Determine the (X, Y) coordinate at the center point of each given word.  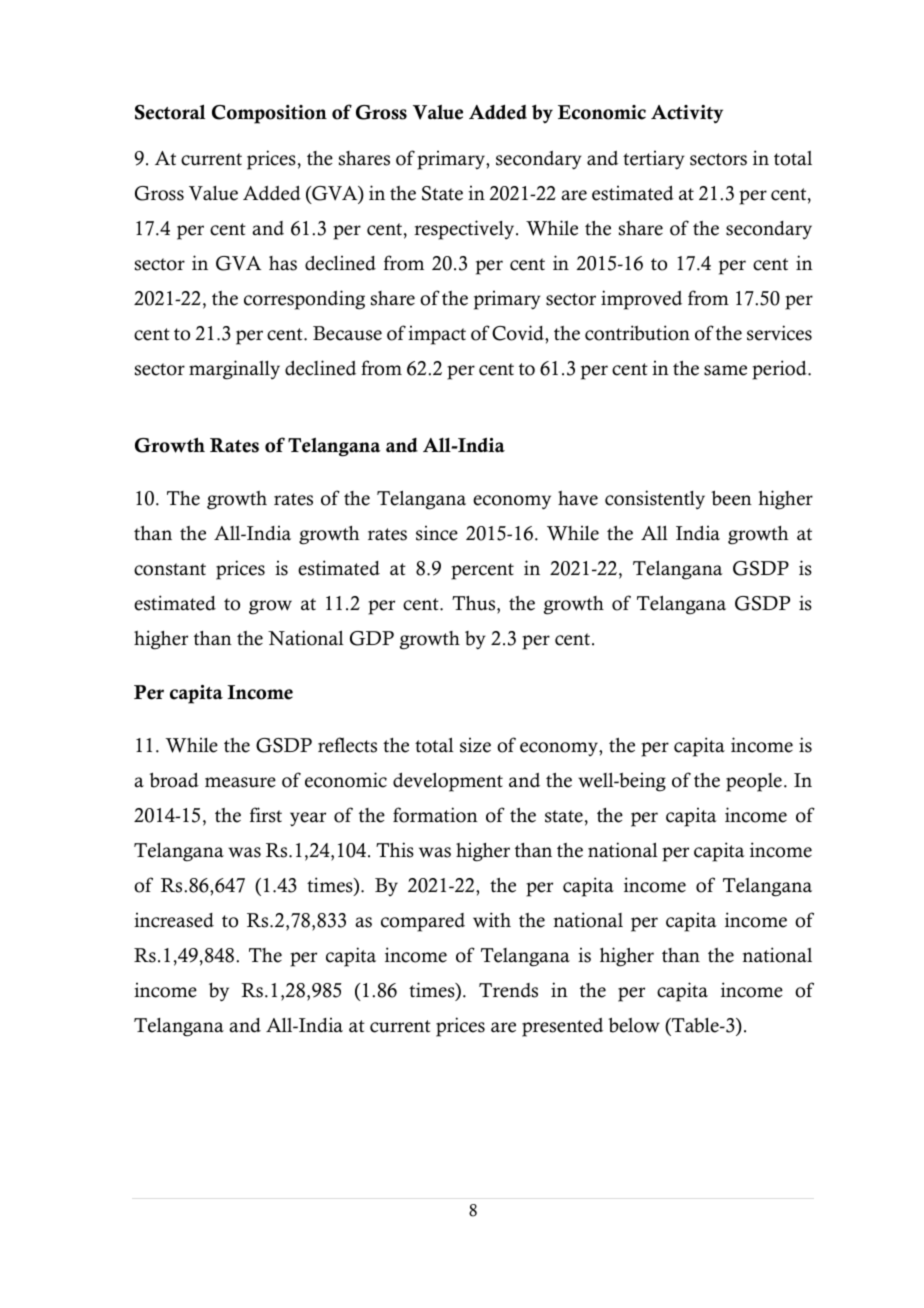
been (731, 498)
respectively (465, 230)
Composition (269, 114)
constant (170, 569)
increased (174, 920)
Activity (687, 114)
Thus (475, 603)
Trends (508, 990)
